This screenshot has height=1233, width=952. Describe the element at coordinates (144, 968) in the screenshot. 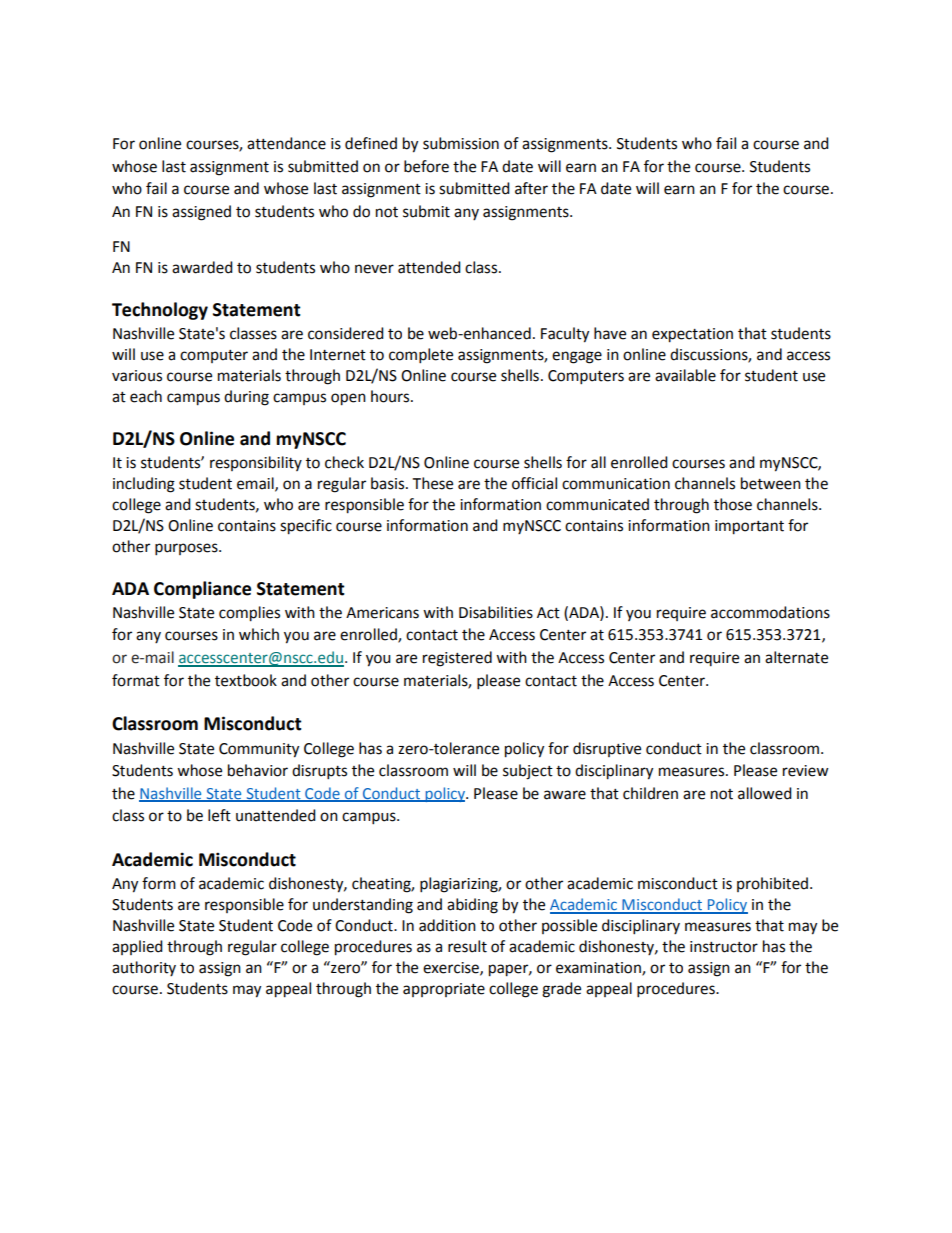

I see `authority` at that location.
